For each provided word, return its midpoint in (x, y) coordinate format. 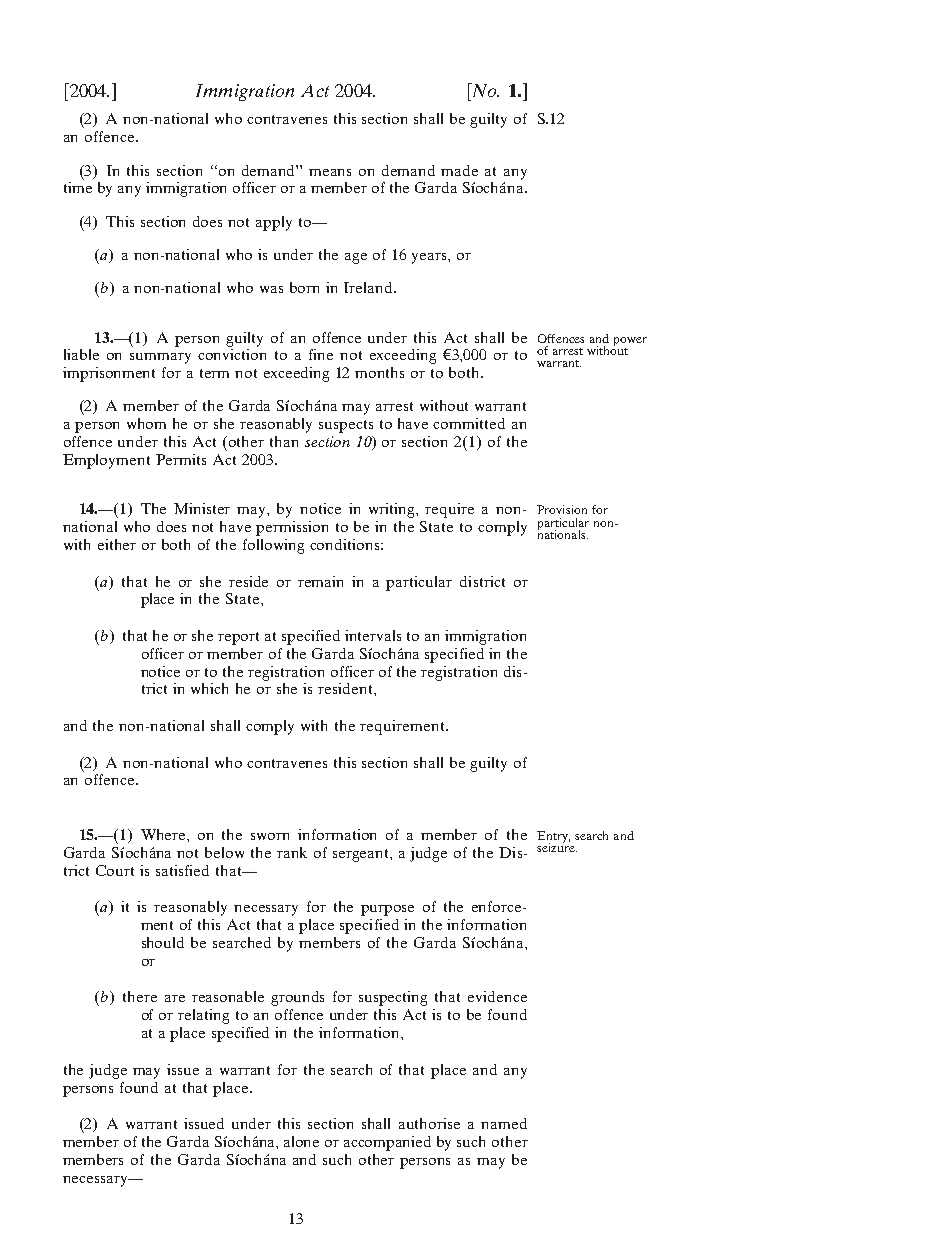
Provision (562, 509)
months (379, 372)
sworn (270, 836)
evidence (497, 996)
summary (160, 358)
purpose (387, 910)
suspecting (393, 998)
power (630, 341)
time (78, 187)
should (163, 942)
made (459, 170)
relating (203, 1016)
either (117, 544)
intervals (373, 635)
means (330, 172)
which (209, 688)
